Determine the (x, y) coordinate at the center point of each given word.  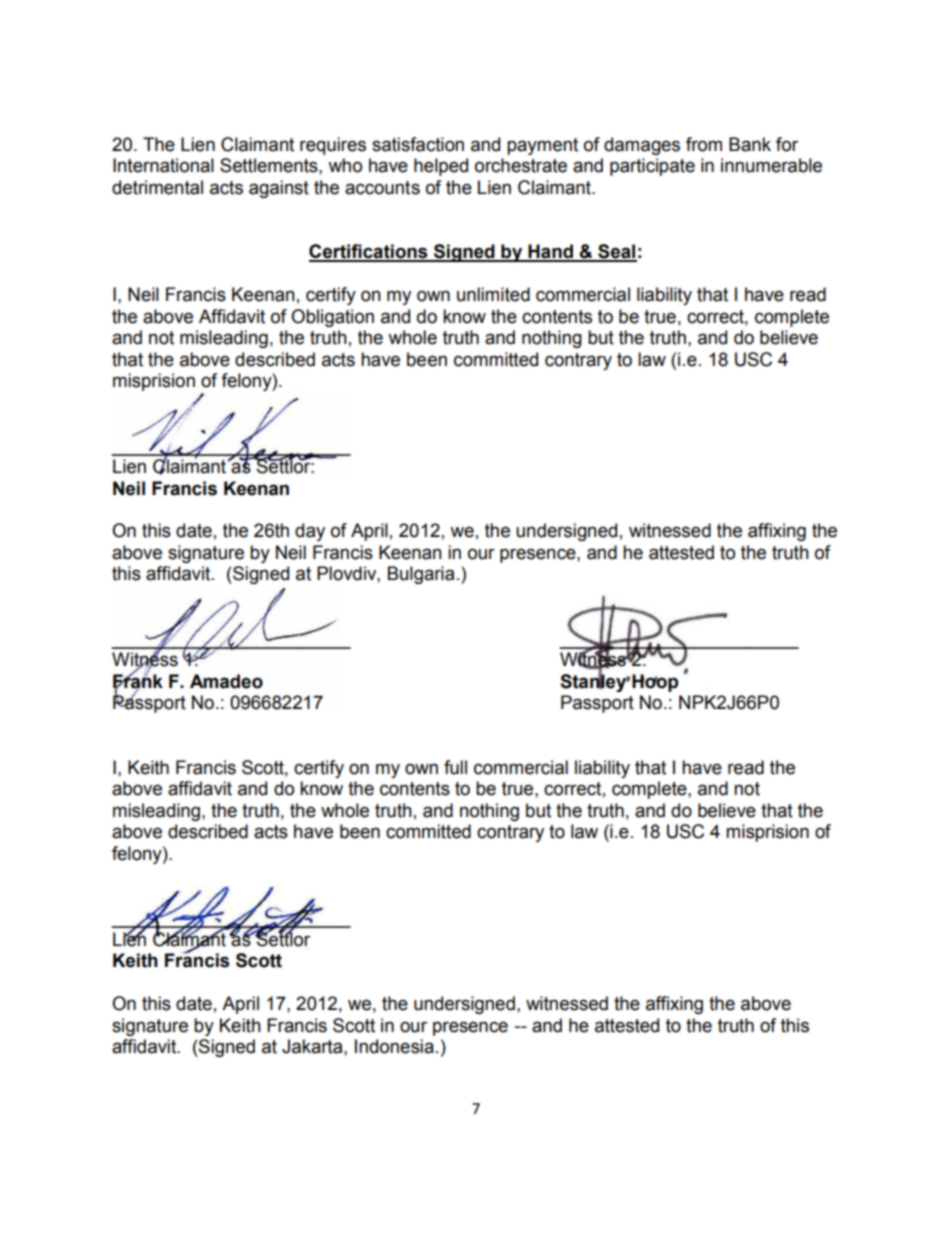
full (455, 767)
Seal (616, 252)
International (163, 165)
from (704, 144)
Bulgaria (421, 575)
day (310, 532)
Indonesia (394, 1046)
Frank (138, 681)
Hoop (655, 683)
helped (441, 167)
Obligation (332, 318)
